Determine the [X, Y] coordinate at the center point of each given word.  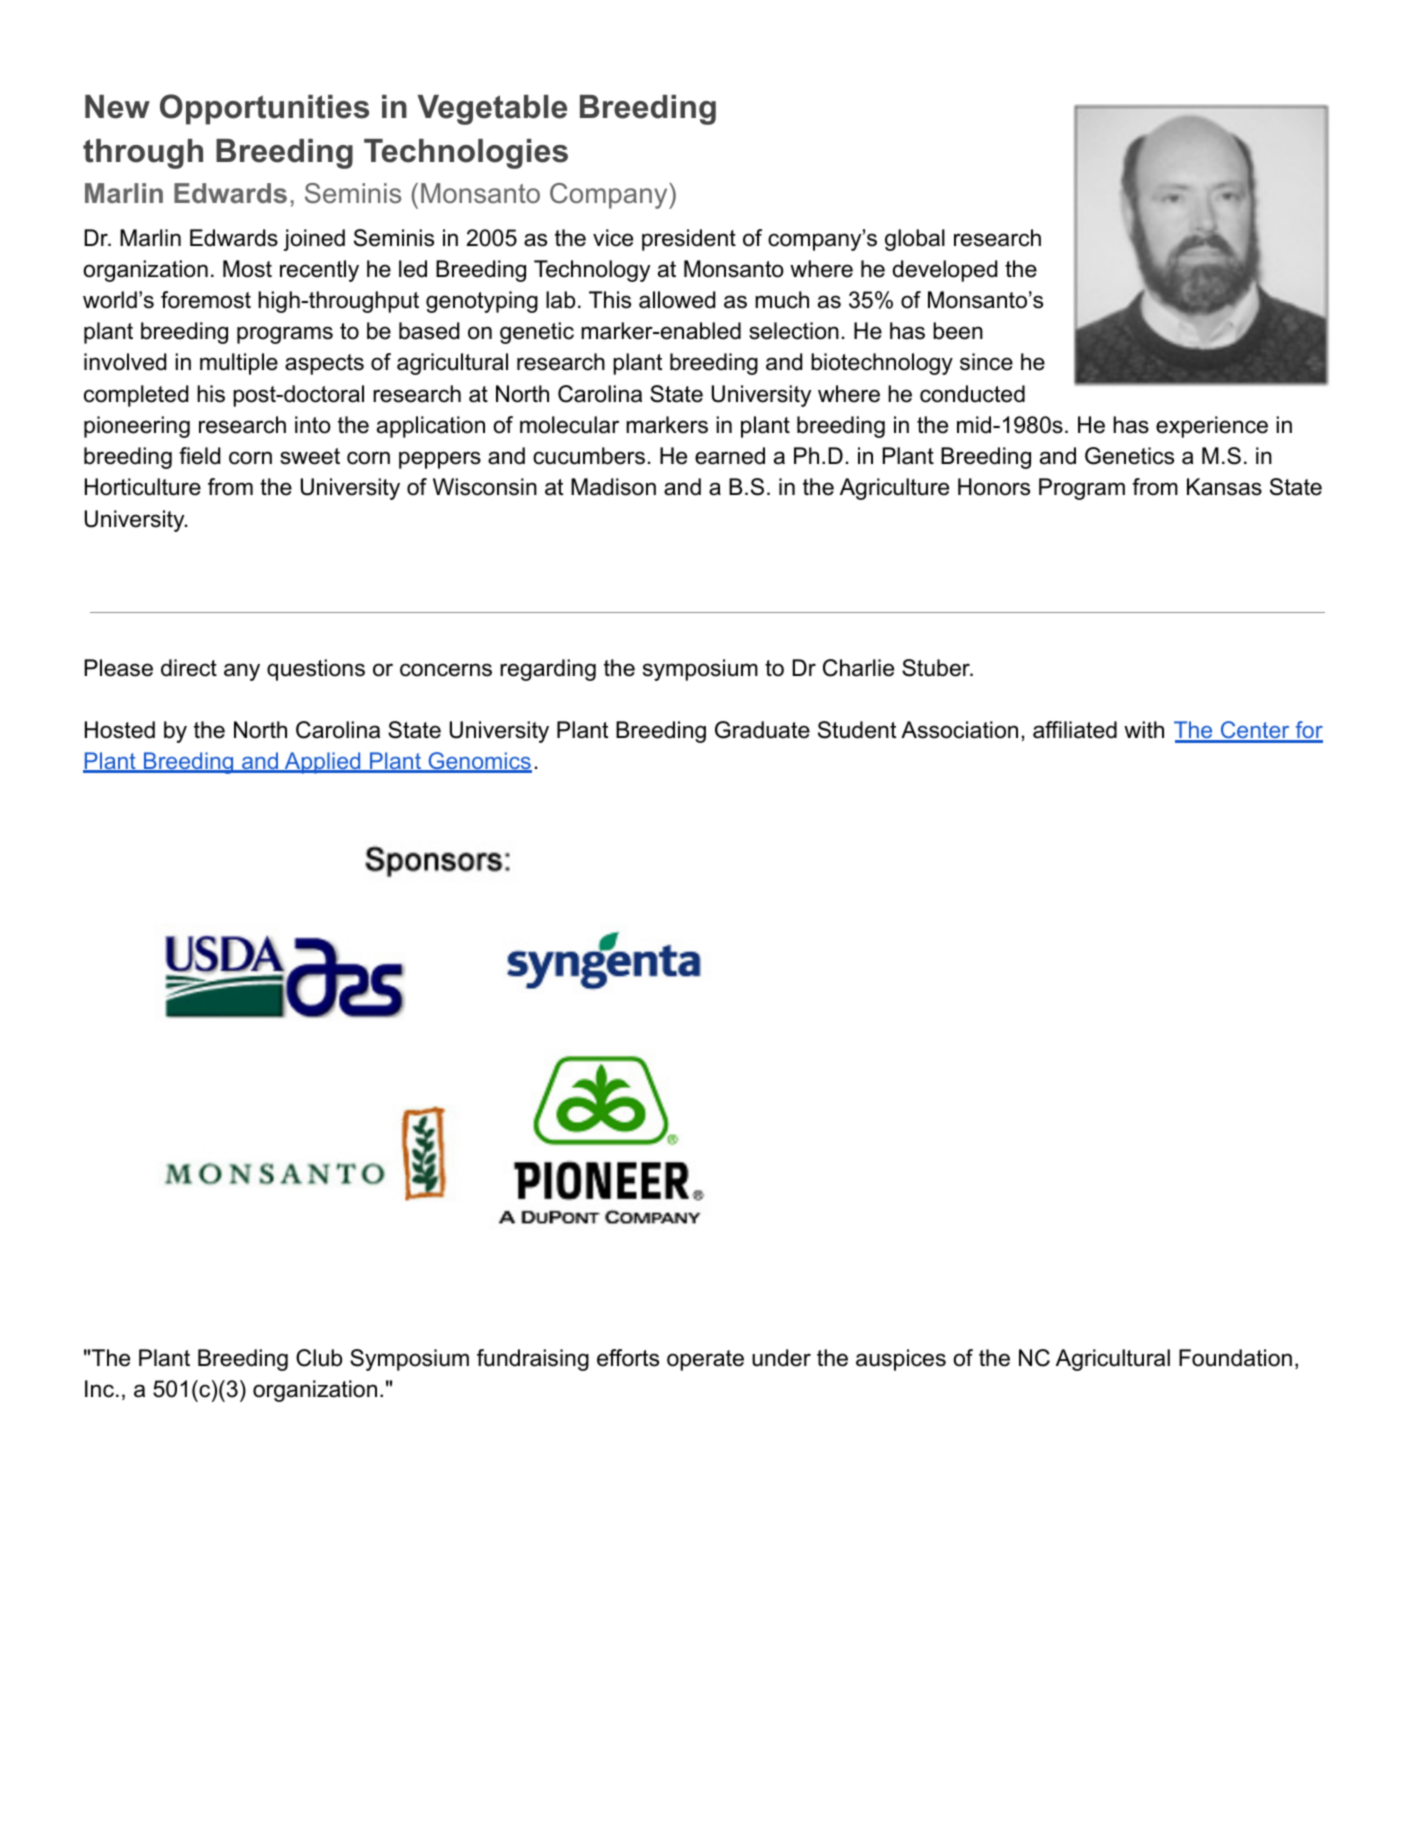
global [915, 240]
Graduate [762, 730]
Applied [323, 763]
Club [319, 1358]
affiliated [1075, 730]
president [689, 240]
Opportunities [264, 109]
